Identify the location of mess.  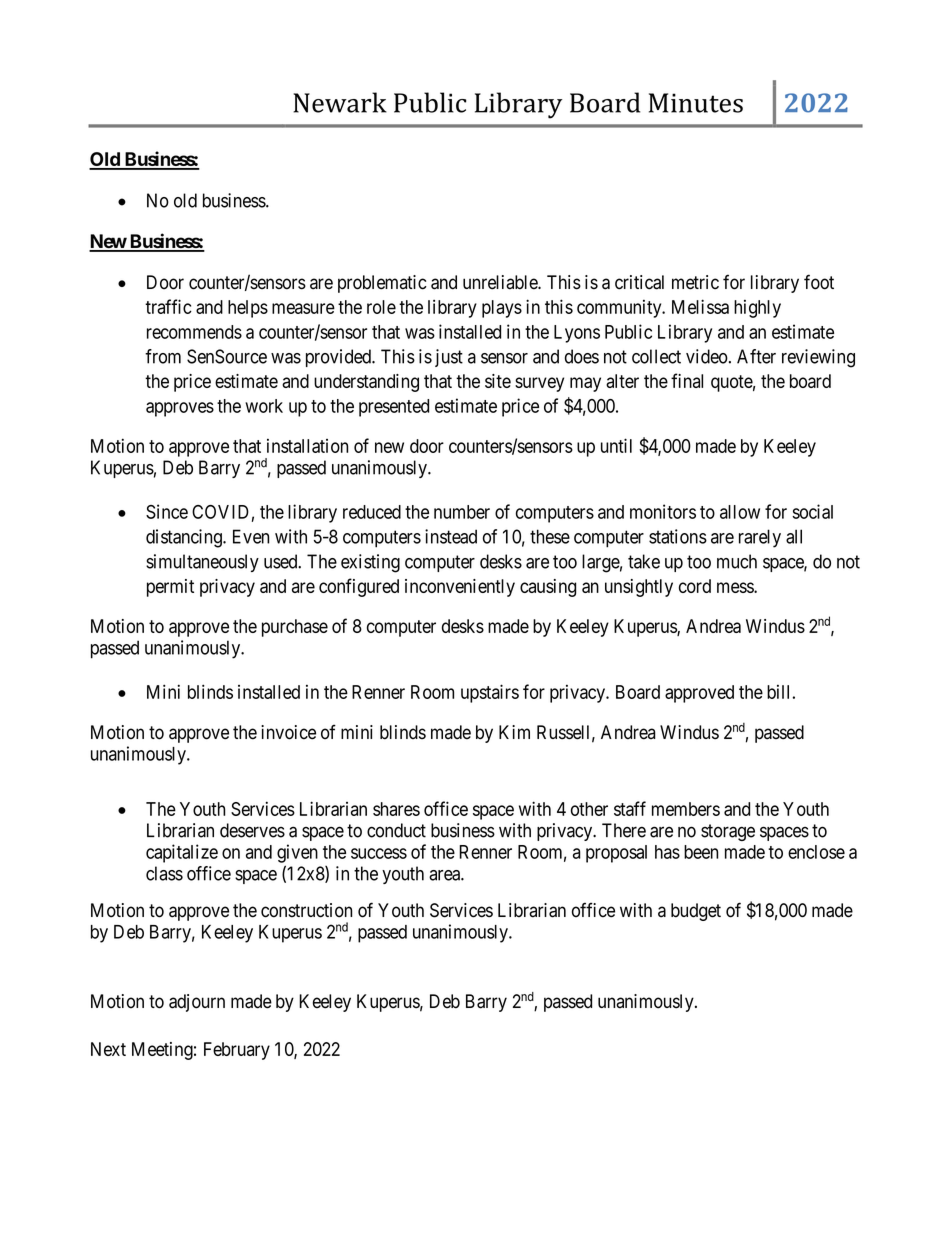
(736, 587).
